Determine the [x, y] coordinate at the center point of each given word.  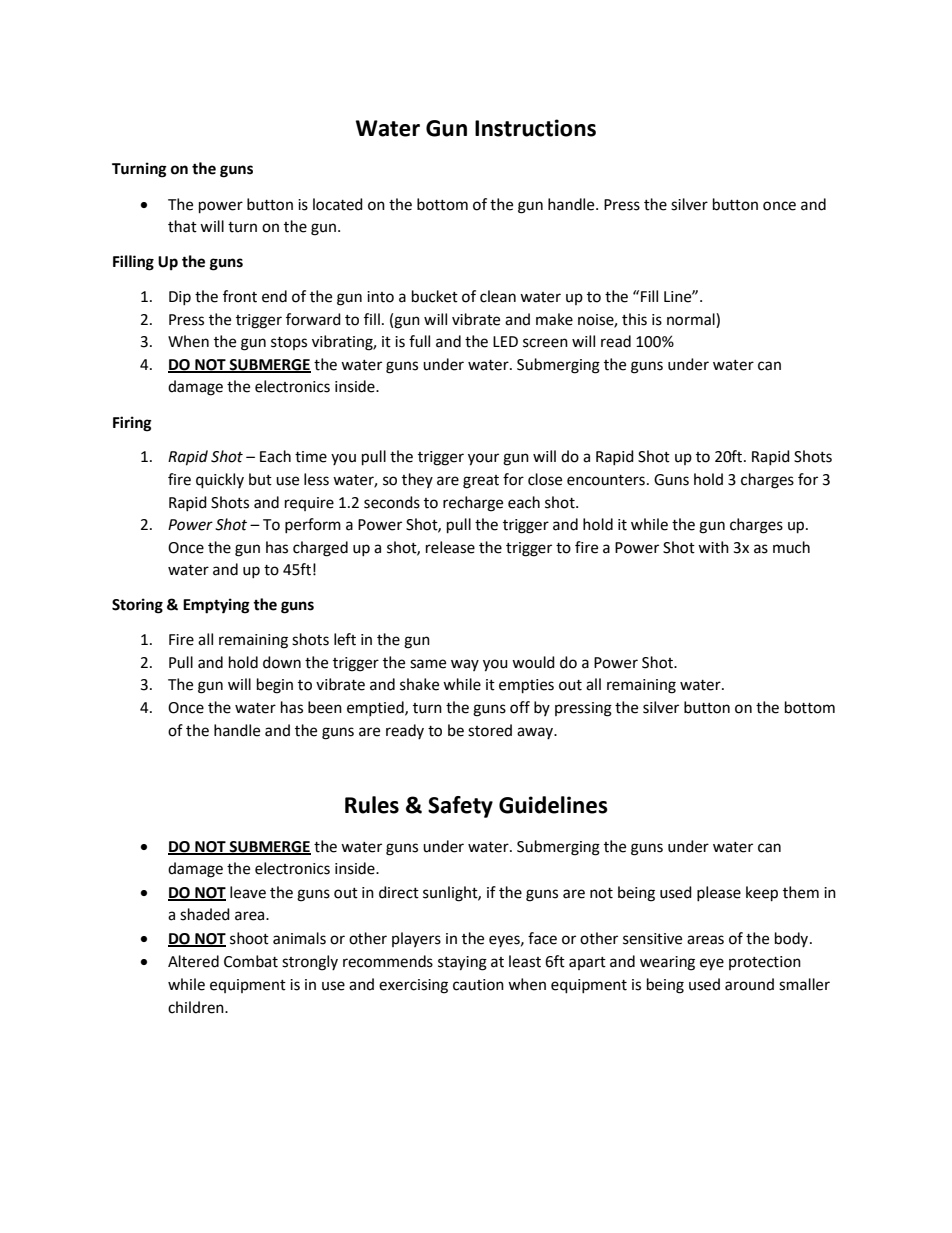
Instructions [535, 128]
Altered [193, 961]
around [749, 984]
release [450, 547]
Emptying [216, 606]
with [713, 547]
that [182, 226]
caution [478, 985]
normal [692, 319]
